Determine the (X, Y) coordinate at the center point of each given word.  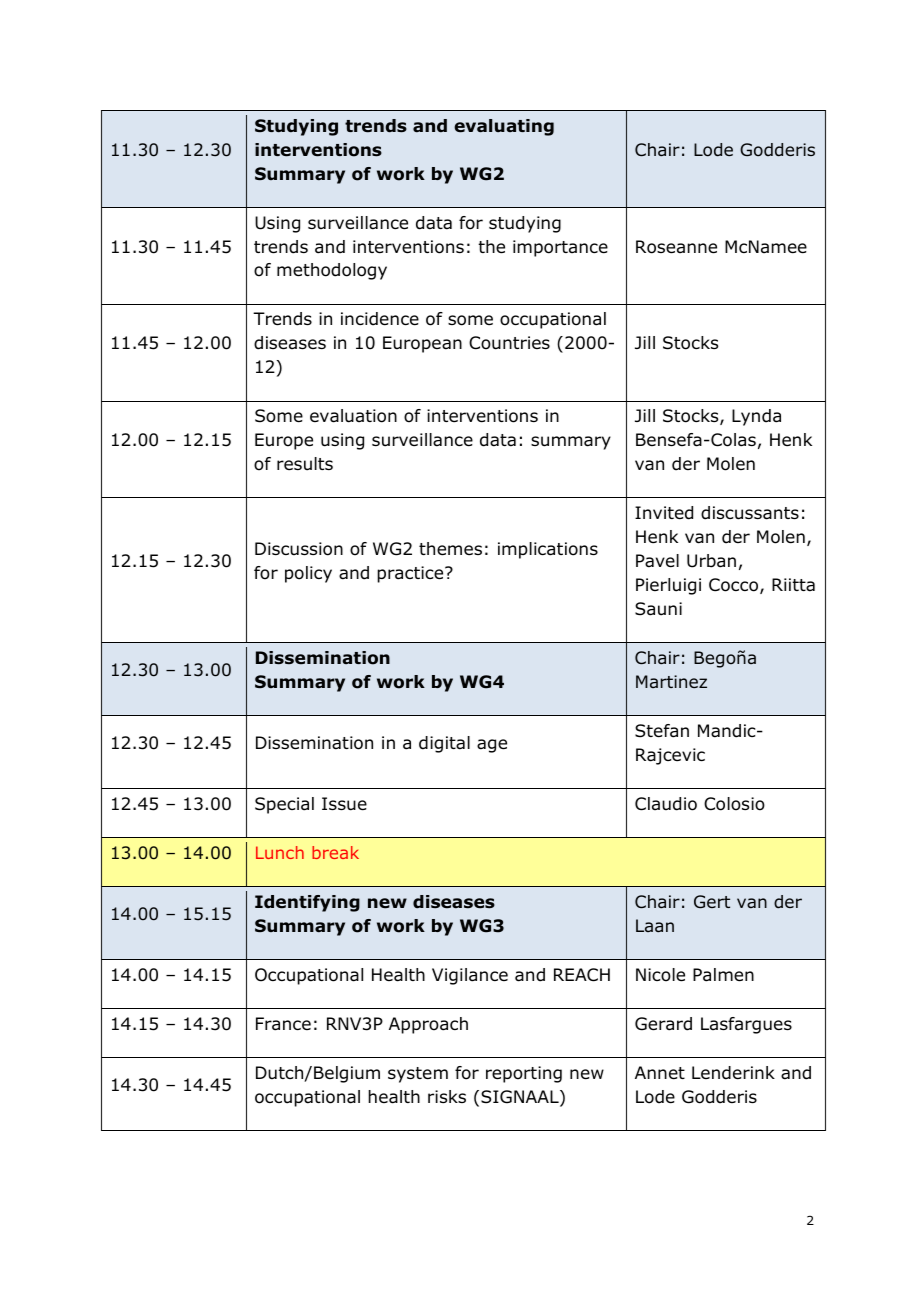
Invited (664, 513)
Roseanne (676, 247)
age (492, 746)
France (283, 1024)
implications (548, 550)
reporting (524, 1074)
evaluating (504, 127)
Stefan (662, 731)
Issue (344, 804)
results (305, 464)
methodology (332, 271)
